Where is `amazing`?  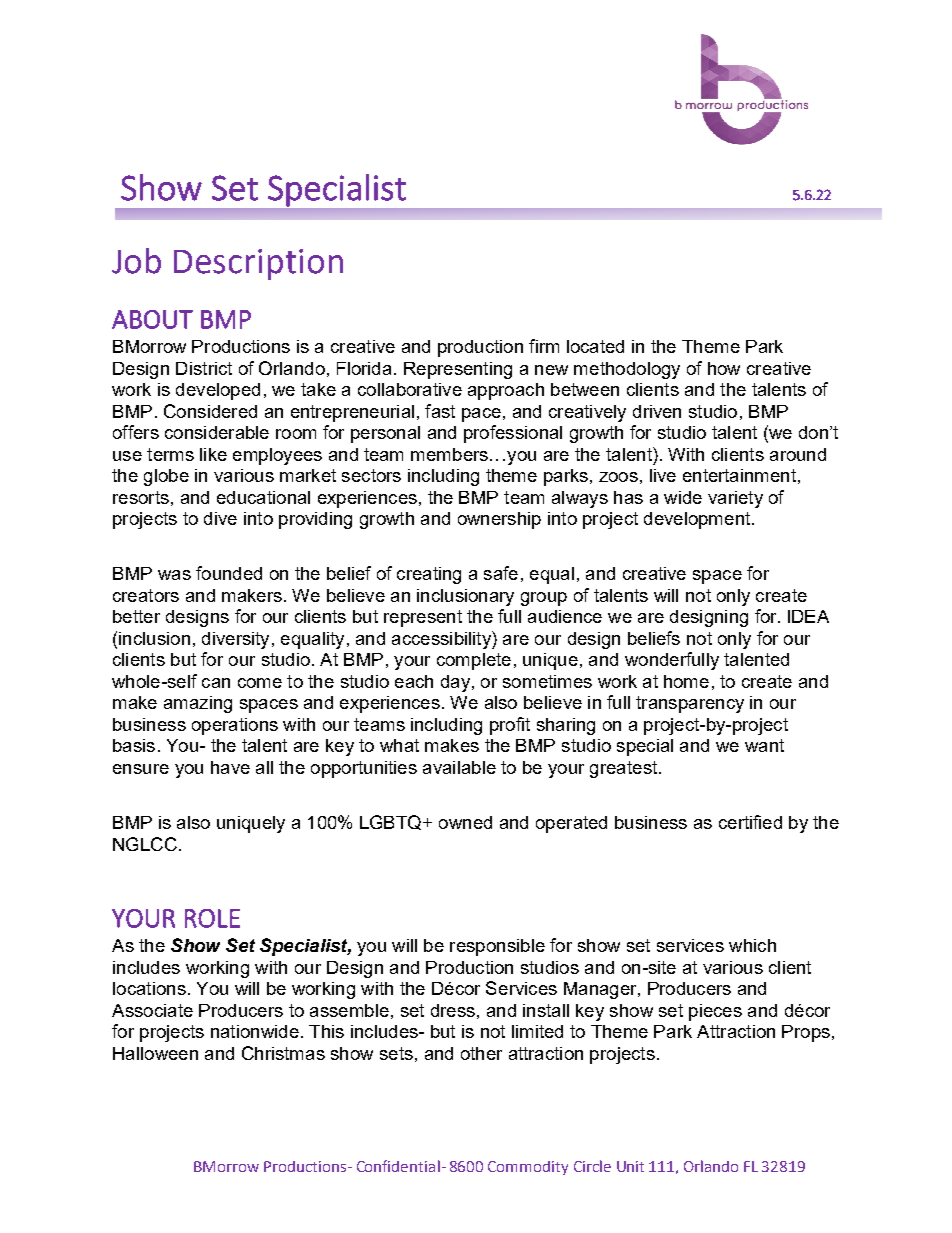
amazing is located at coordinates (198, 704).
